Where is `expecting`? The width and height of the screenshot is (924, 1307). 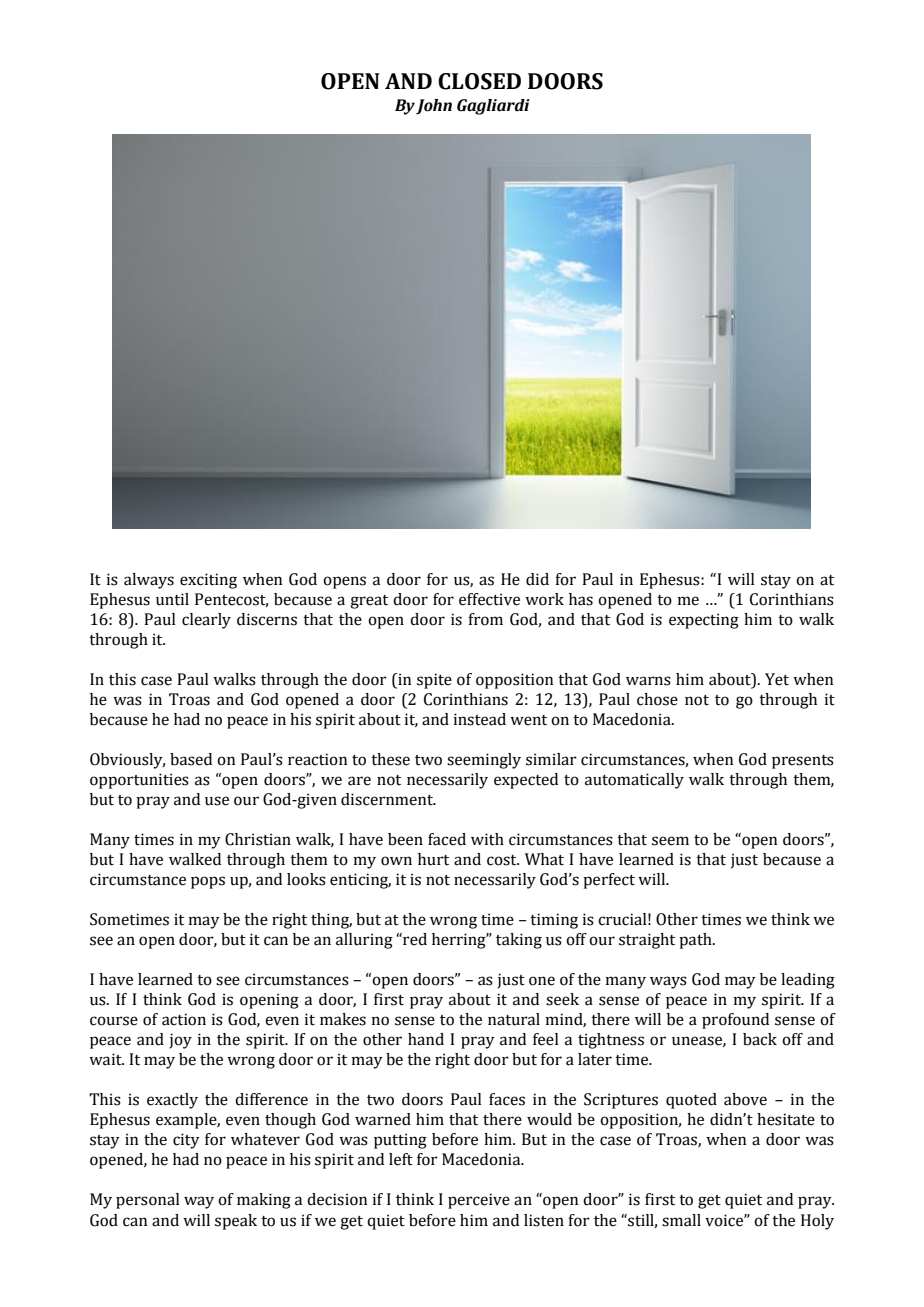 expecting is located at coordinates (704, 621).
